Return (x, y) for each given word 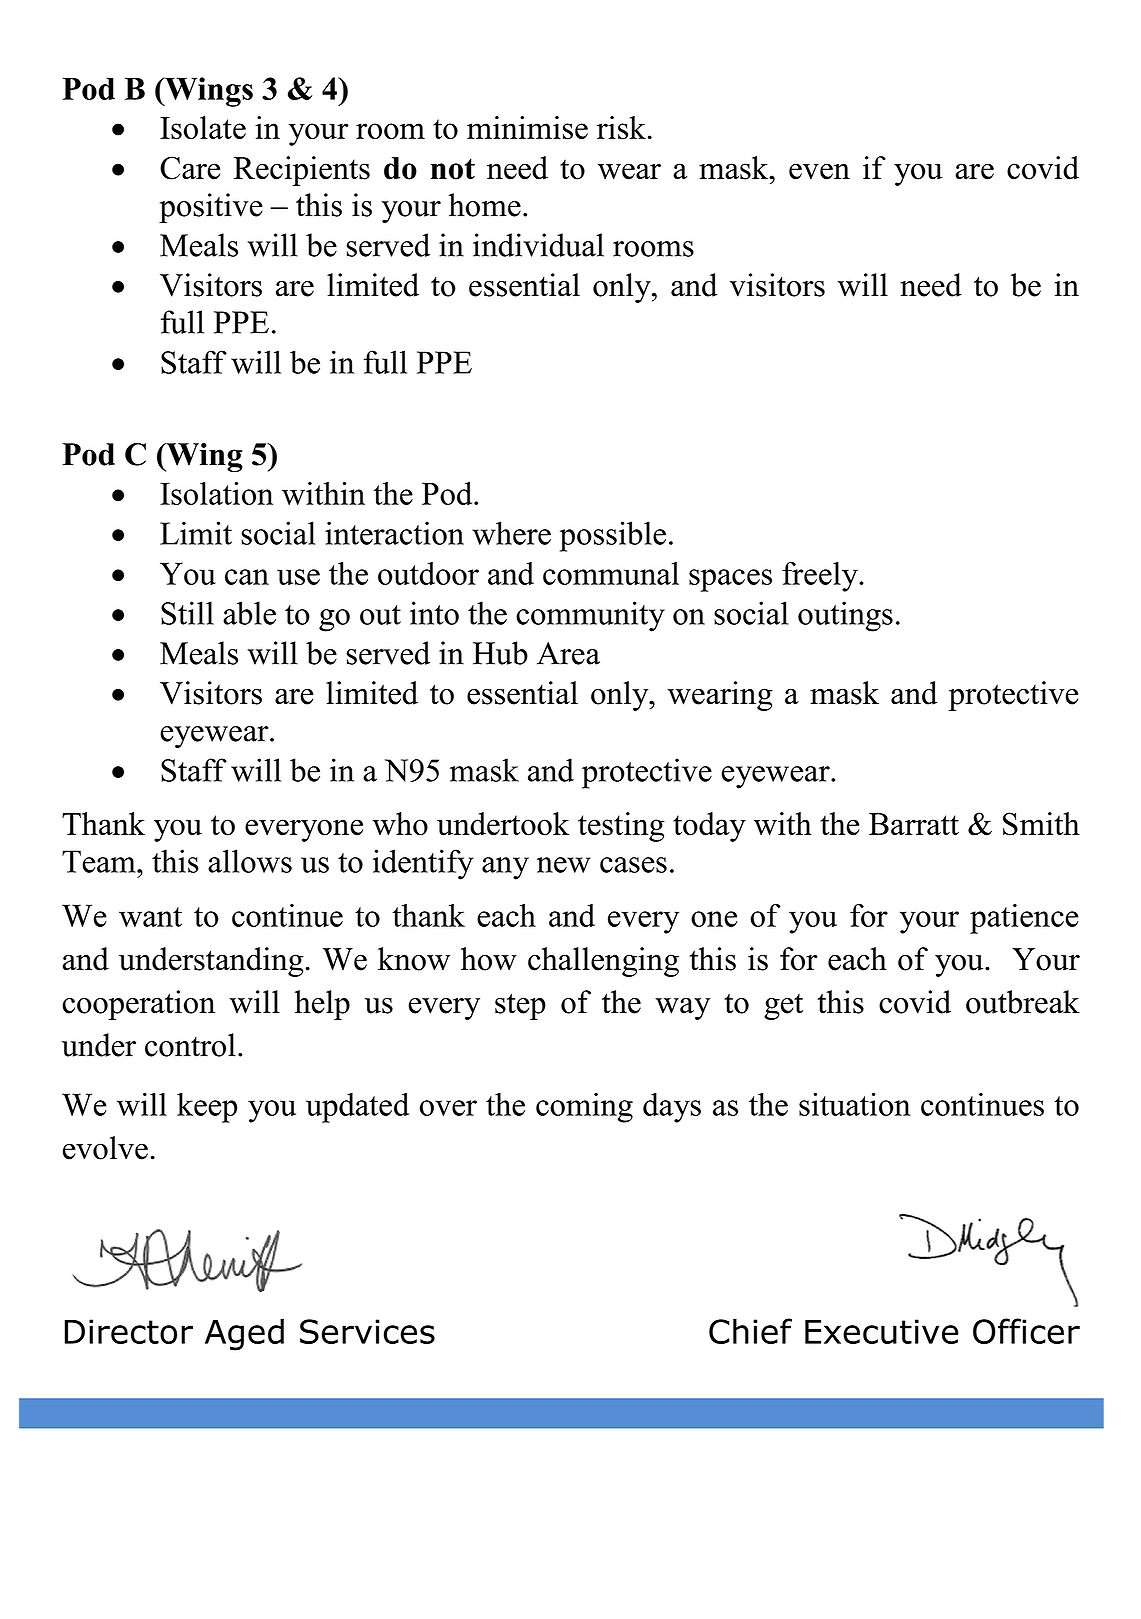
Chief (750, 1331)
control (190, 1045)
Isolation (216, 493)
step (520, 1006)
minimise (527, 128)
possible (613, 536)
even (819, 171)
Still (187, 613)
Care (190, 168)
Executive (881, 1331)
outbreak (1023, 1002)
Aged (244, 1334)
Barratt (914, 824)
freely (821, 577)
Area (568, 653)
